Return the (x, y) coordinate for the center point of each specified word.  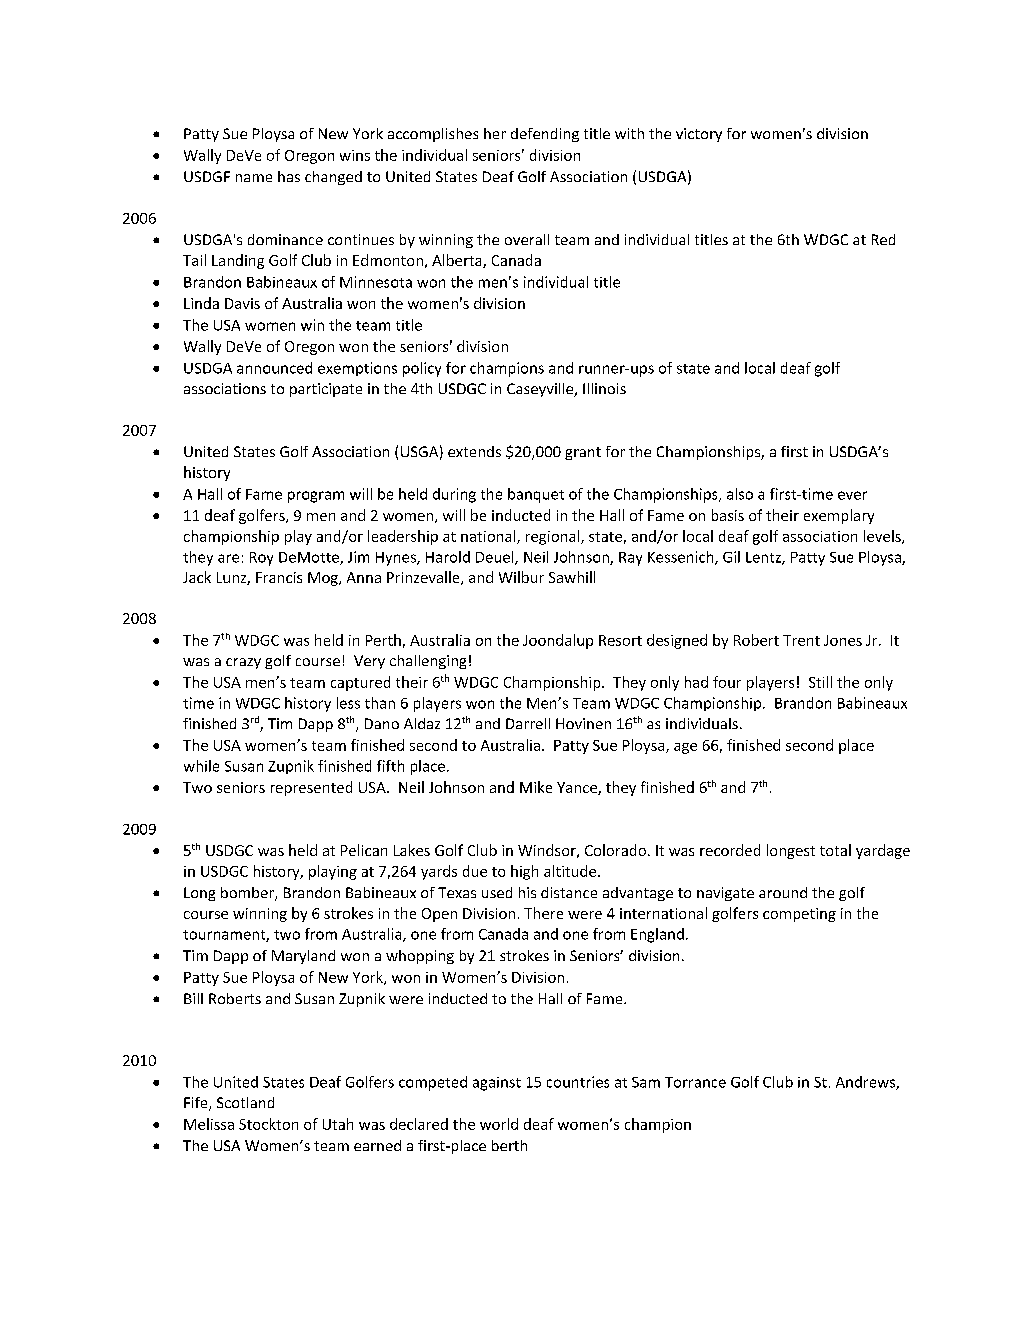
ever (852, 495)
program (316, 497)
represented (311, 788)
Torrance (695, 1082)
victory (699, 135)
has (289, 176)
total (835, 850)
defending (545, 135)
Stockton (268, 1124)
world (499, 1124)
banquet (536, 495)
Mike (536, 787)
